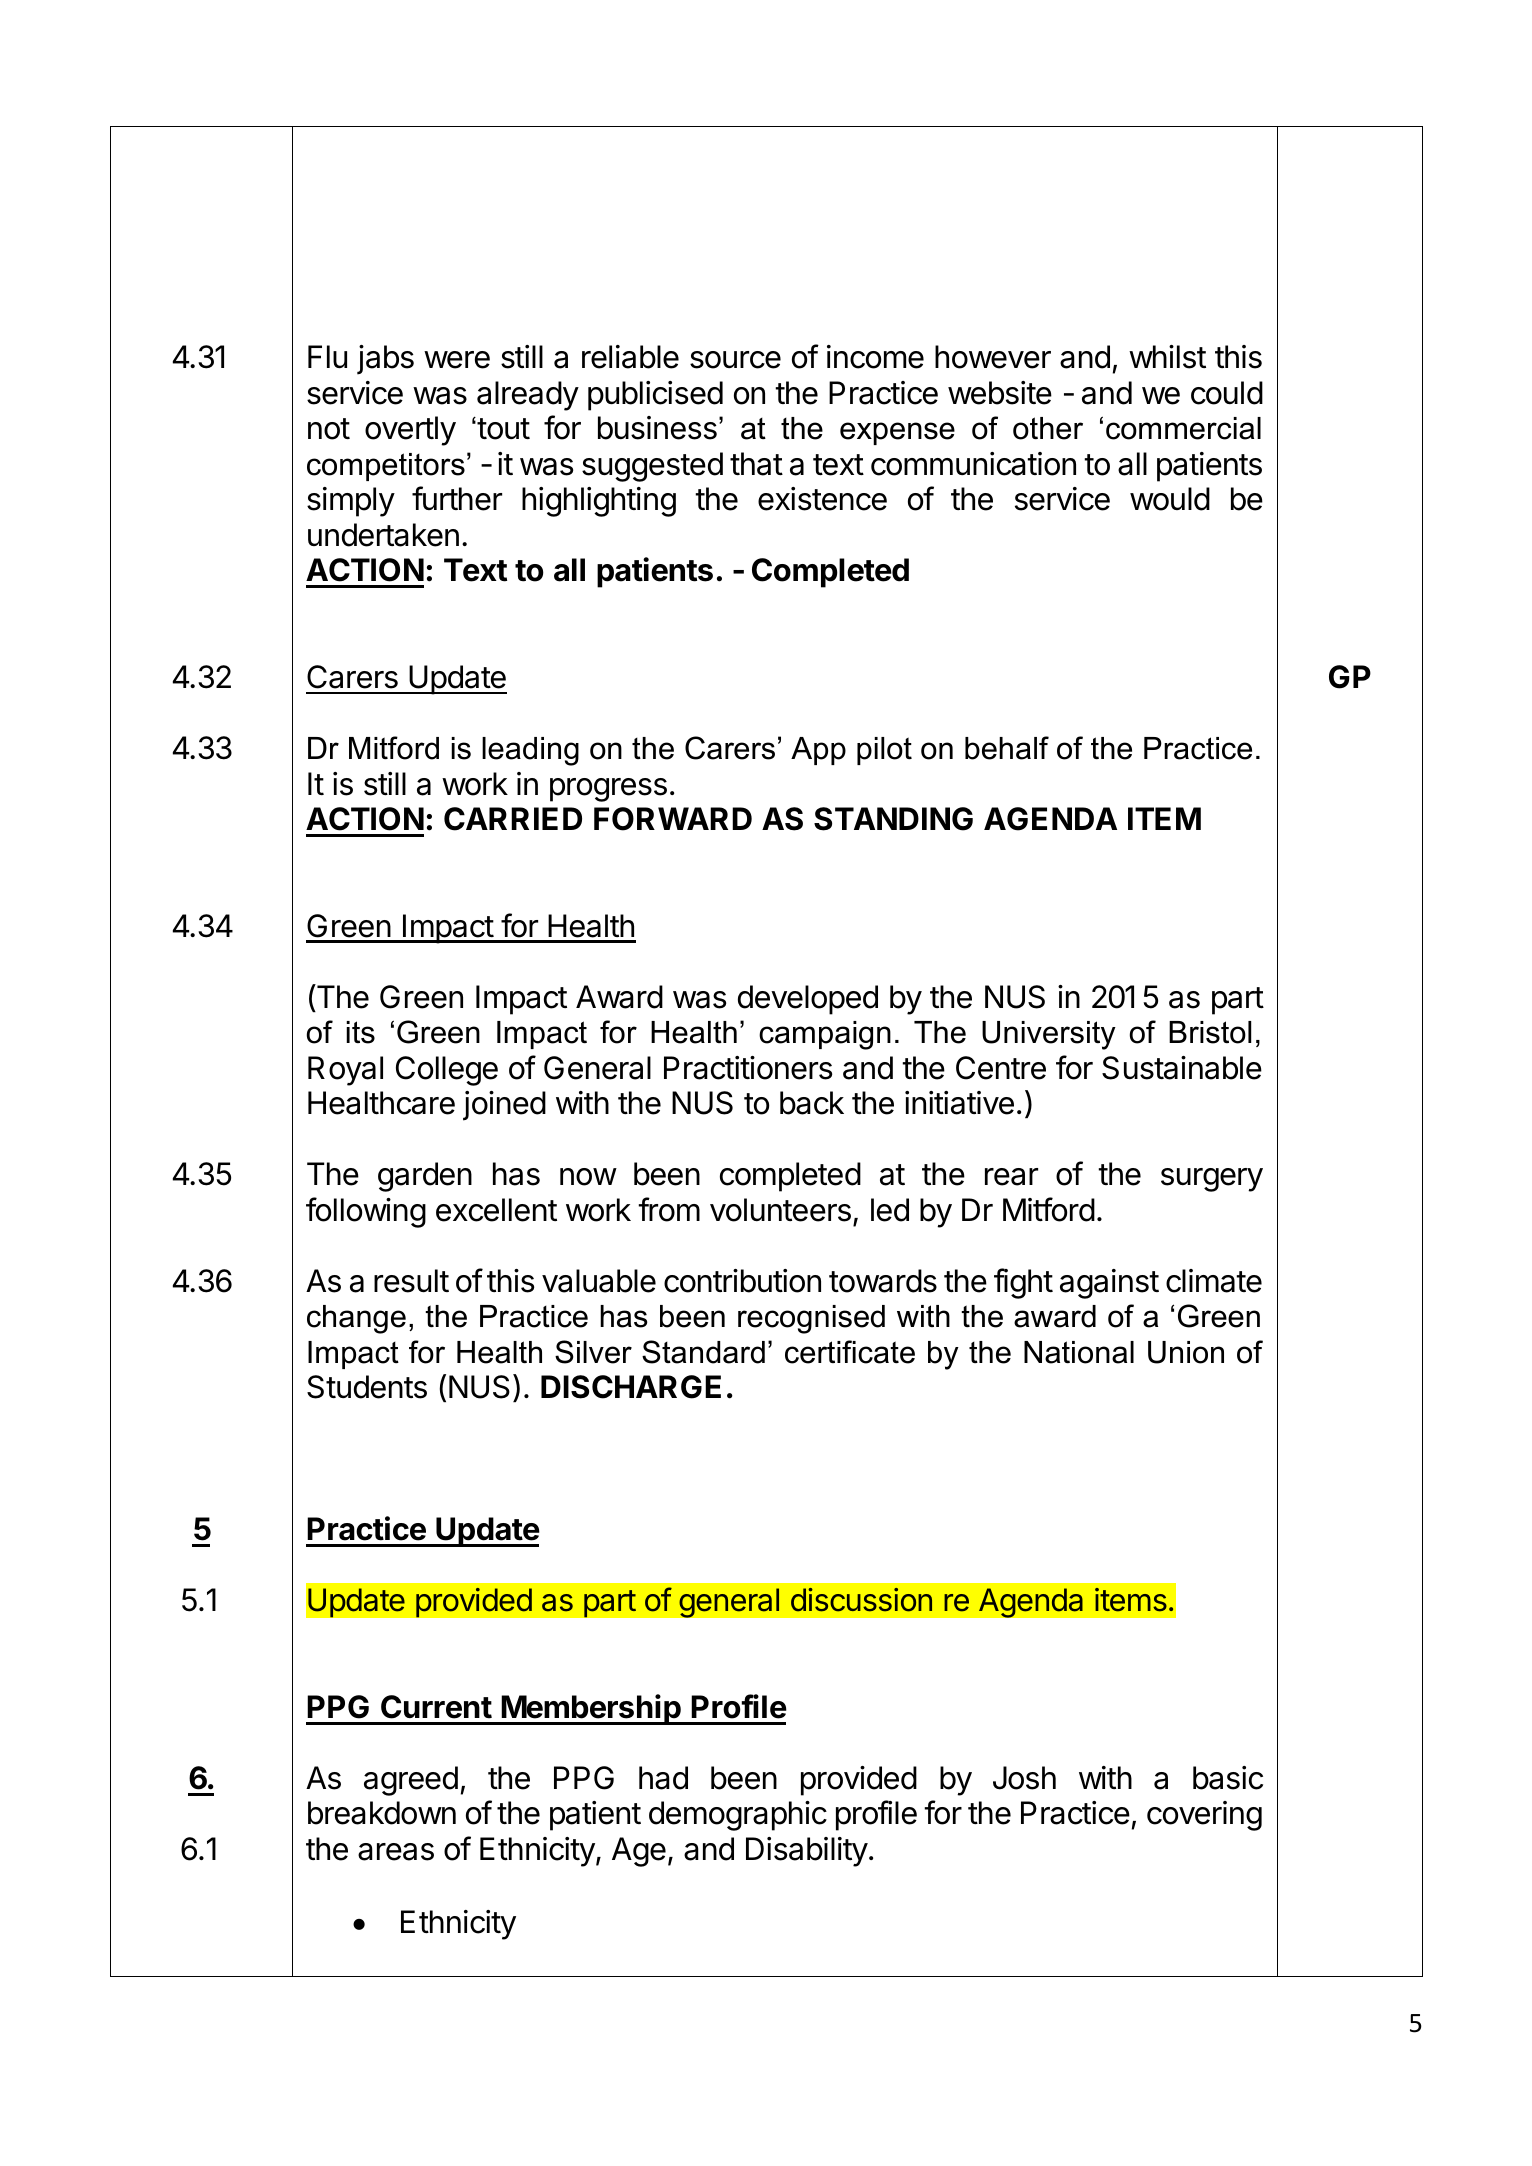 The height and width of the image is (2166, 1532). What do you see at coordinates (850, 1352) in the image?
I see `certificate` at bounding box center [850, 1352].
